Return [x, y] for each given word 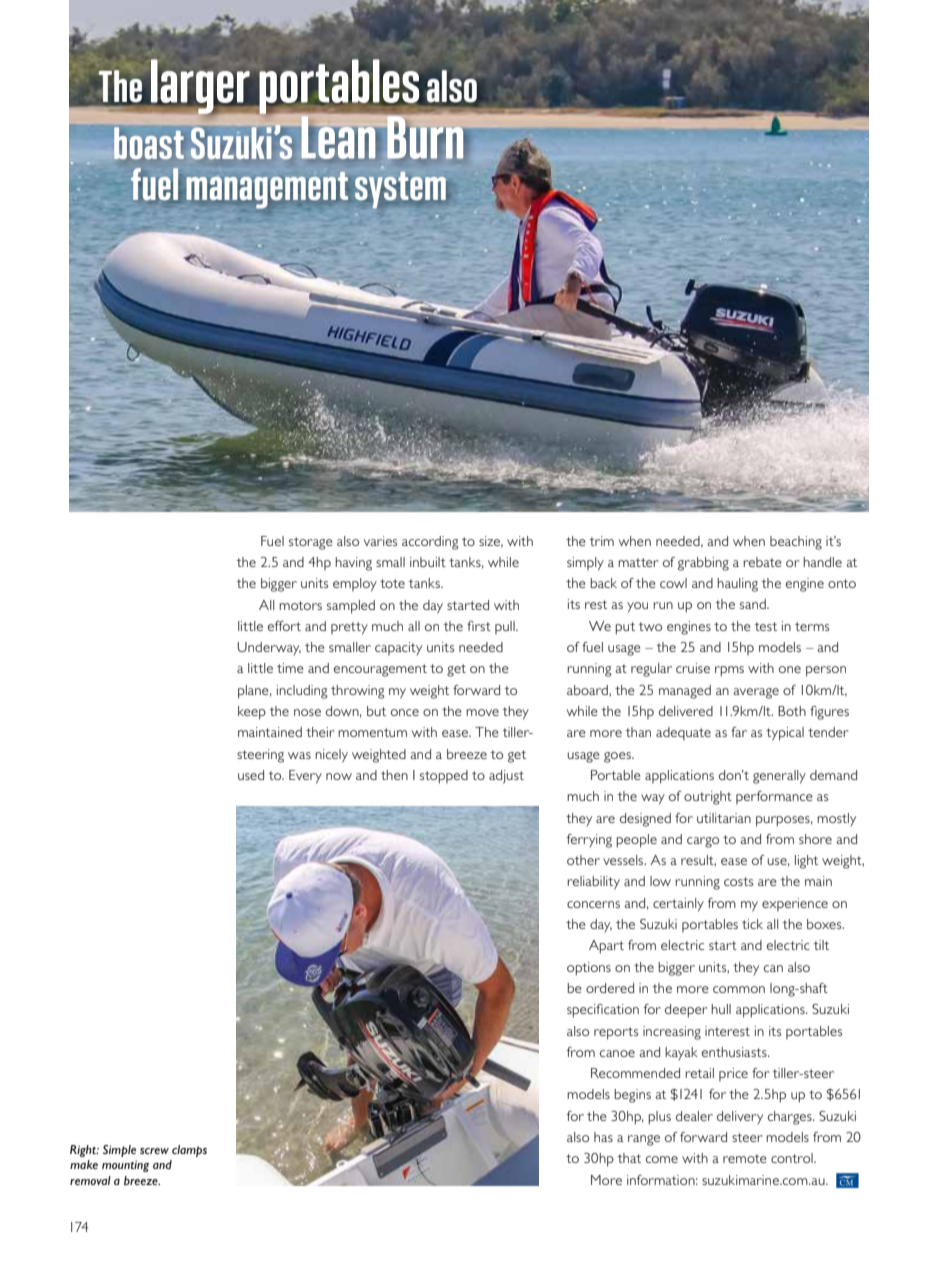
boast [149, 144]
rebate [762, 562]
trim [601, 541]
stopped [444, 777]
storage [311, 543]
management [268, 190]
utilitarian [724, 818]
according [430, 543]
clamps [189, 1151]
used [251, 775]
